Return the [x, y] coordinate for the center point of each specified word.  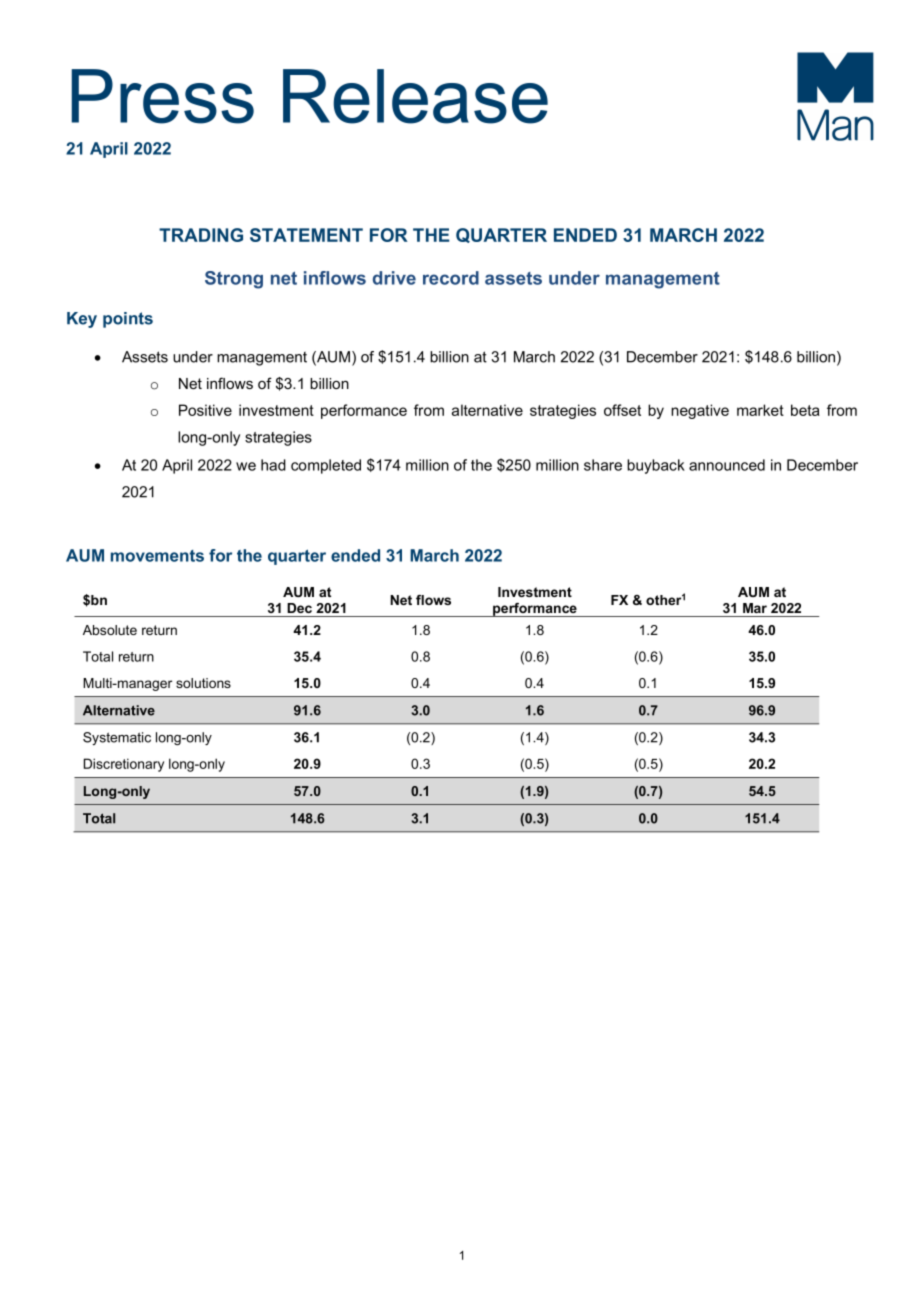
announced [727, 465]
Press [162, 96]
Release [415, 96]
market [760, 410]
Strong [234, 280]
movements [157, 556]
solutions [203, 683]
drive [394, 278]
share [603, 465]
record [451, 278]
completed [326, 466]
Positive [205, 410]
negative [700, 411]
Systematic [117, 738]
